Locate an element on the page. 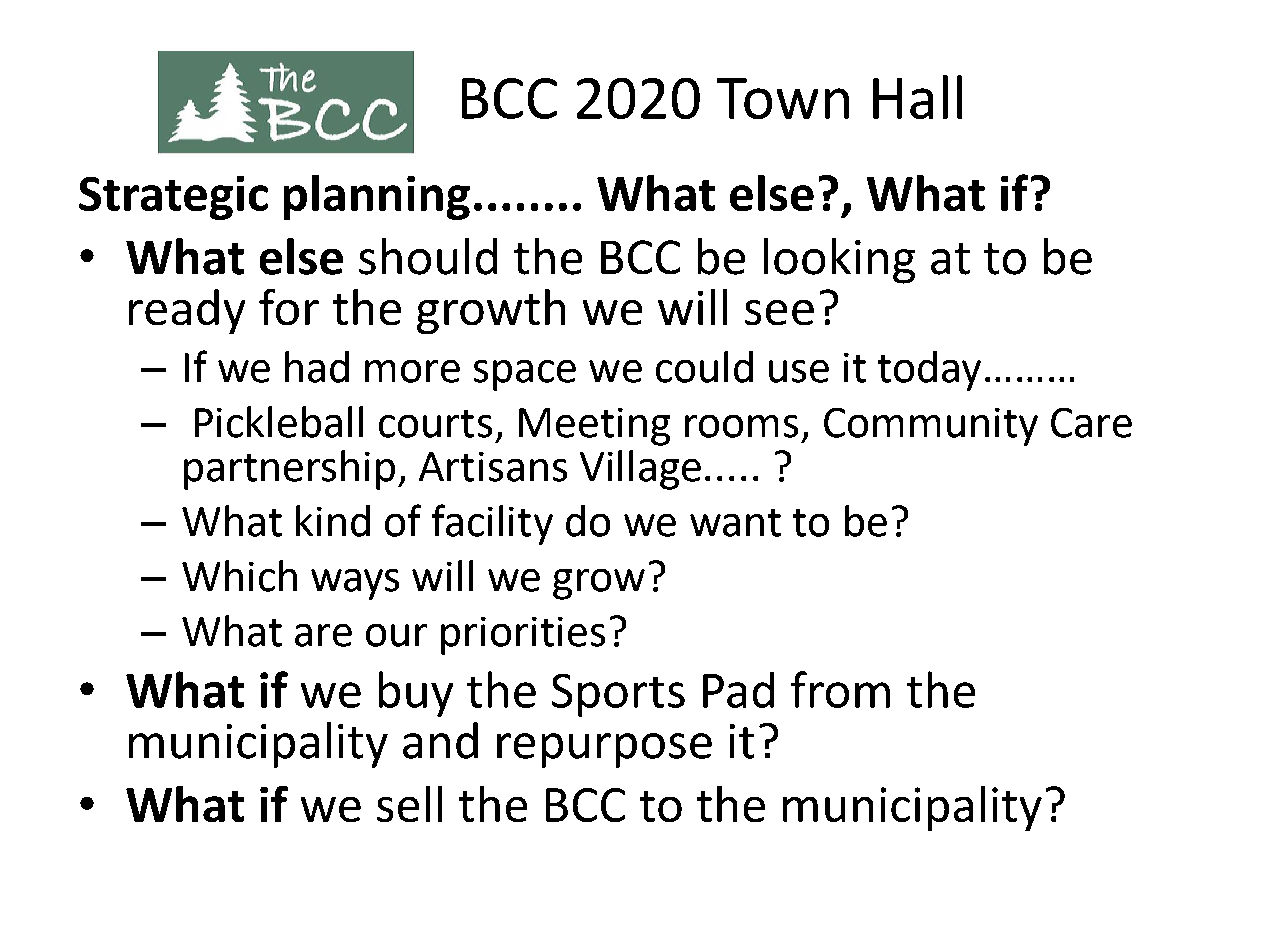  Town is located at coordinates (783, 98).
